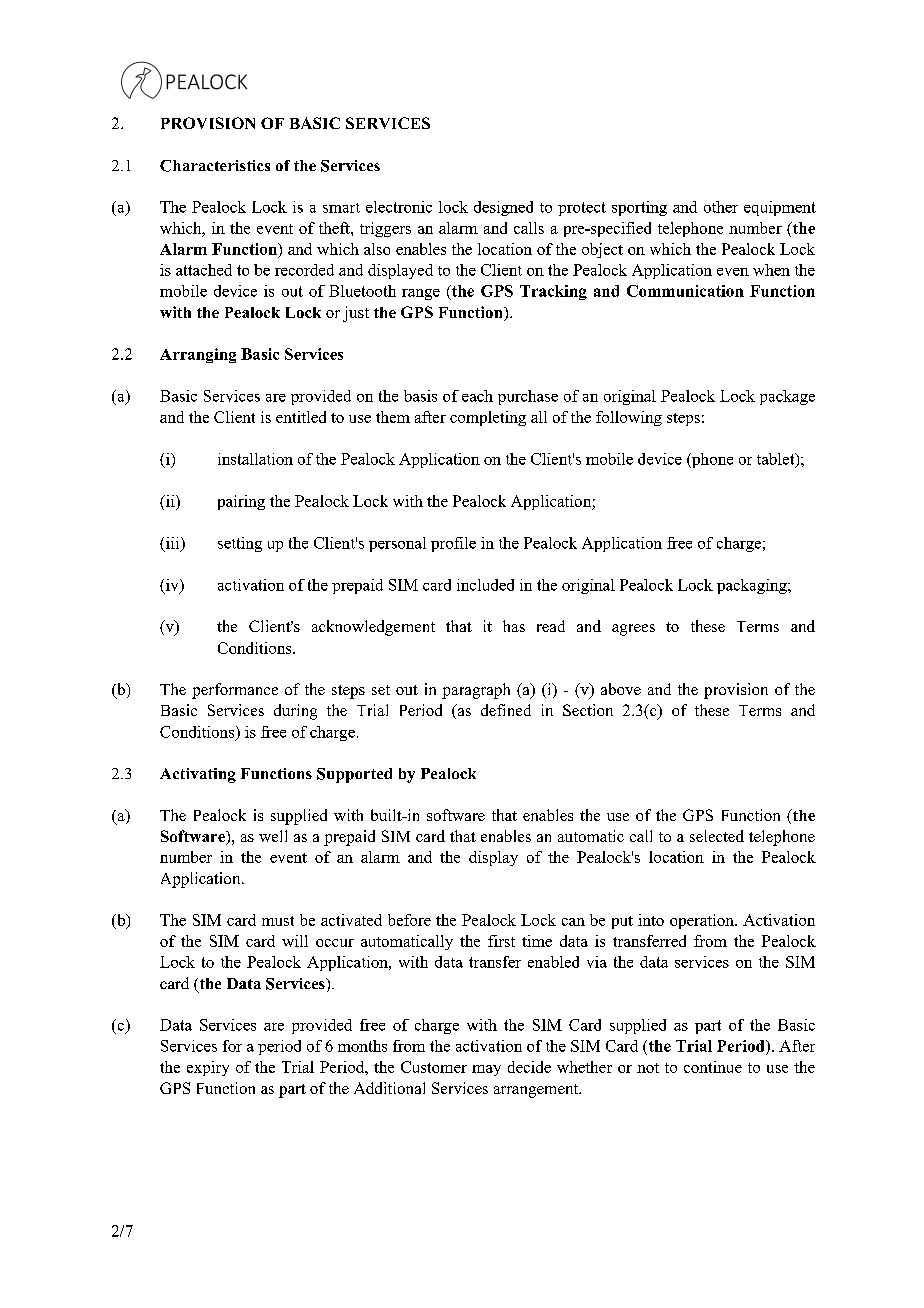  What do you see at coordinates (485, 585) in the screenshot?
I see `included` at bounding box center [485, 585].
